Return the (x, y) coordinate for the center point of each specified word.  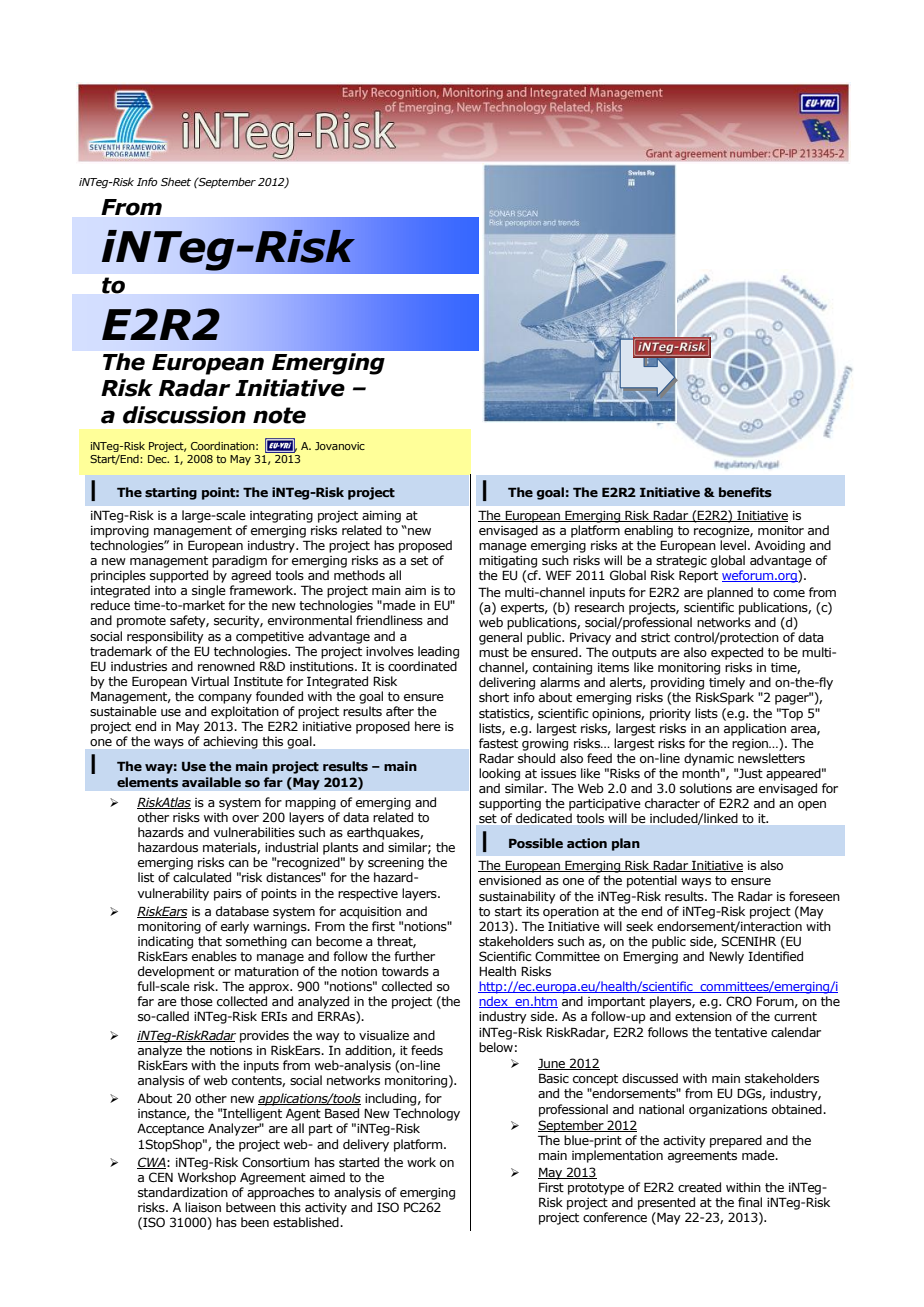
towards (405, 971)
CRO (739, 1001)
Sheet (176, 181)
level (734, 545)
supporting (510, 805)
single (209, 591)
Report (698, 576)
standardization (183, 1192)
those (196, 1001)
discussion (184, 415)
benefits (745, 492)
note (279, 415)
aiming (381, 517)
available (211, 782)
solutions (706, 788)
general (500, 638)
